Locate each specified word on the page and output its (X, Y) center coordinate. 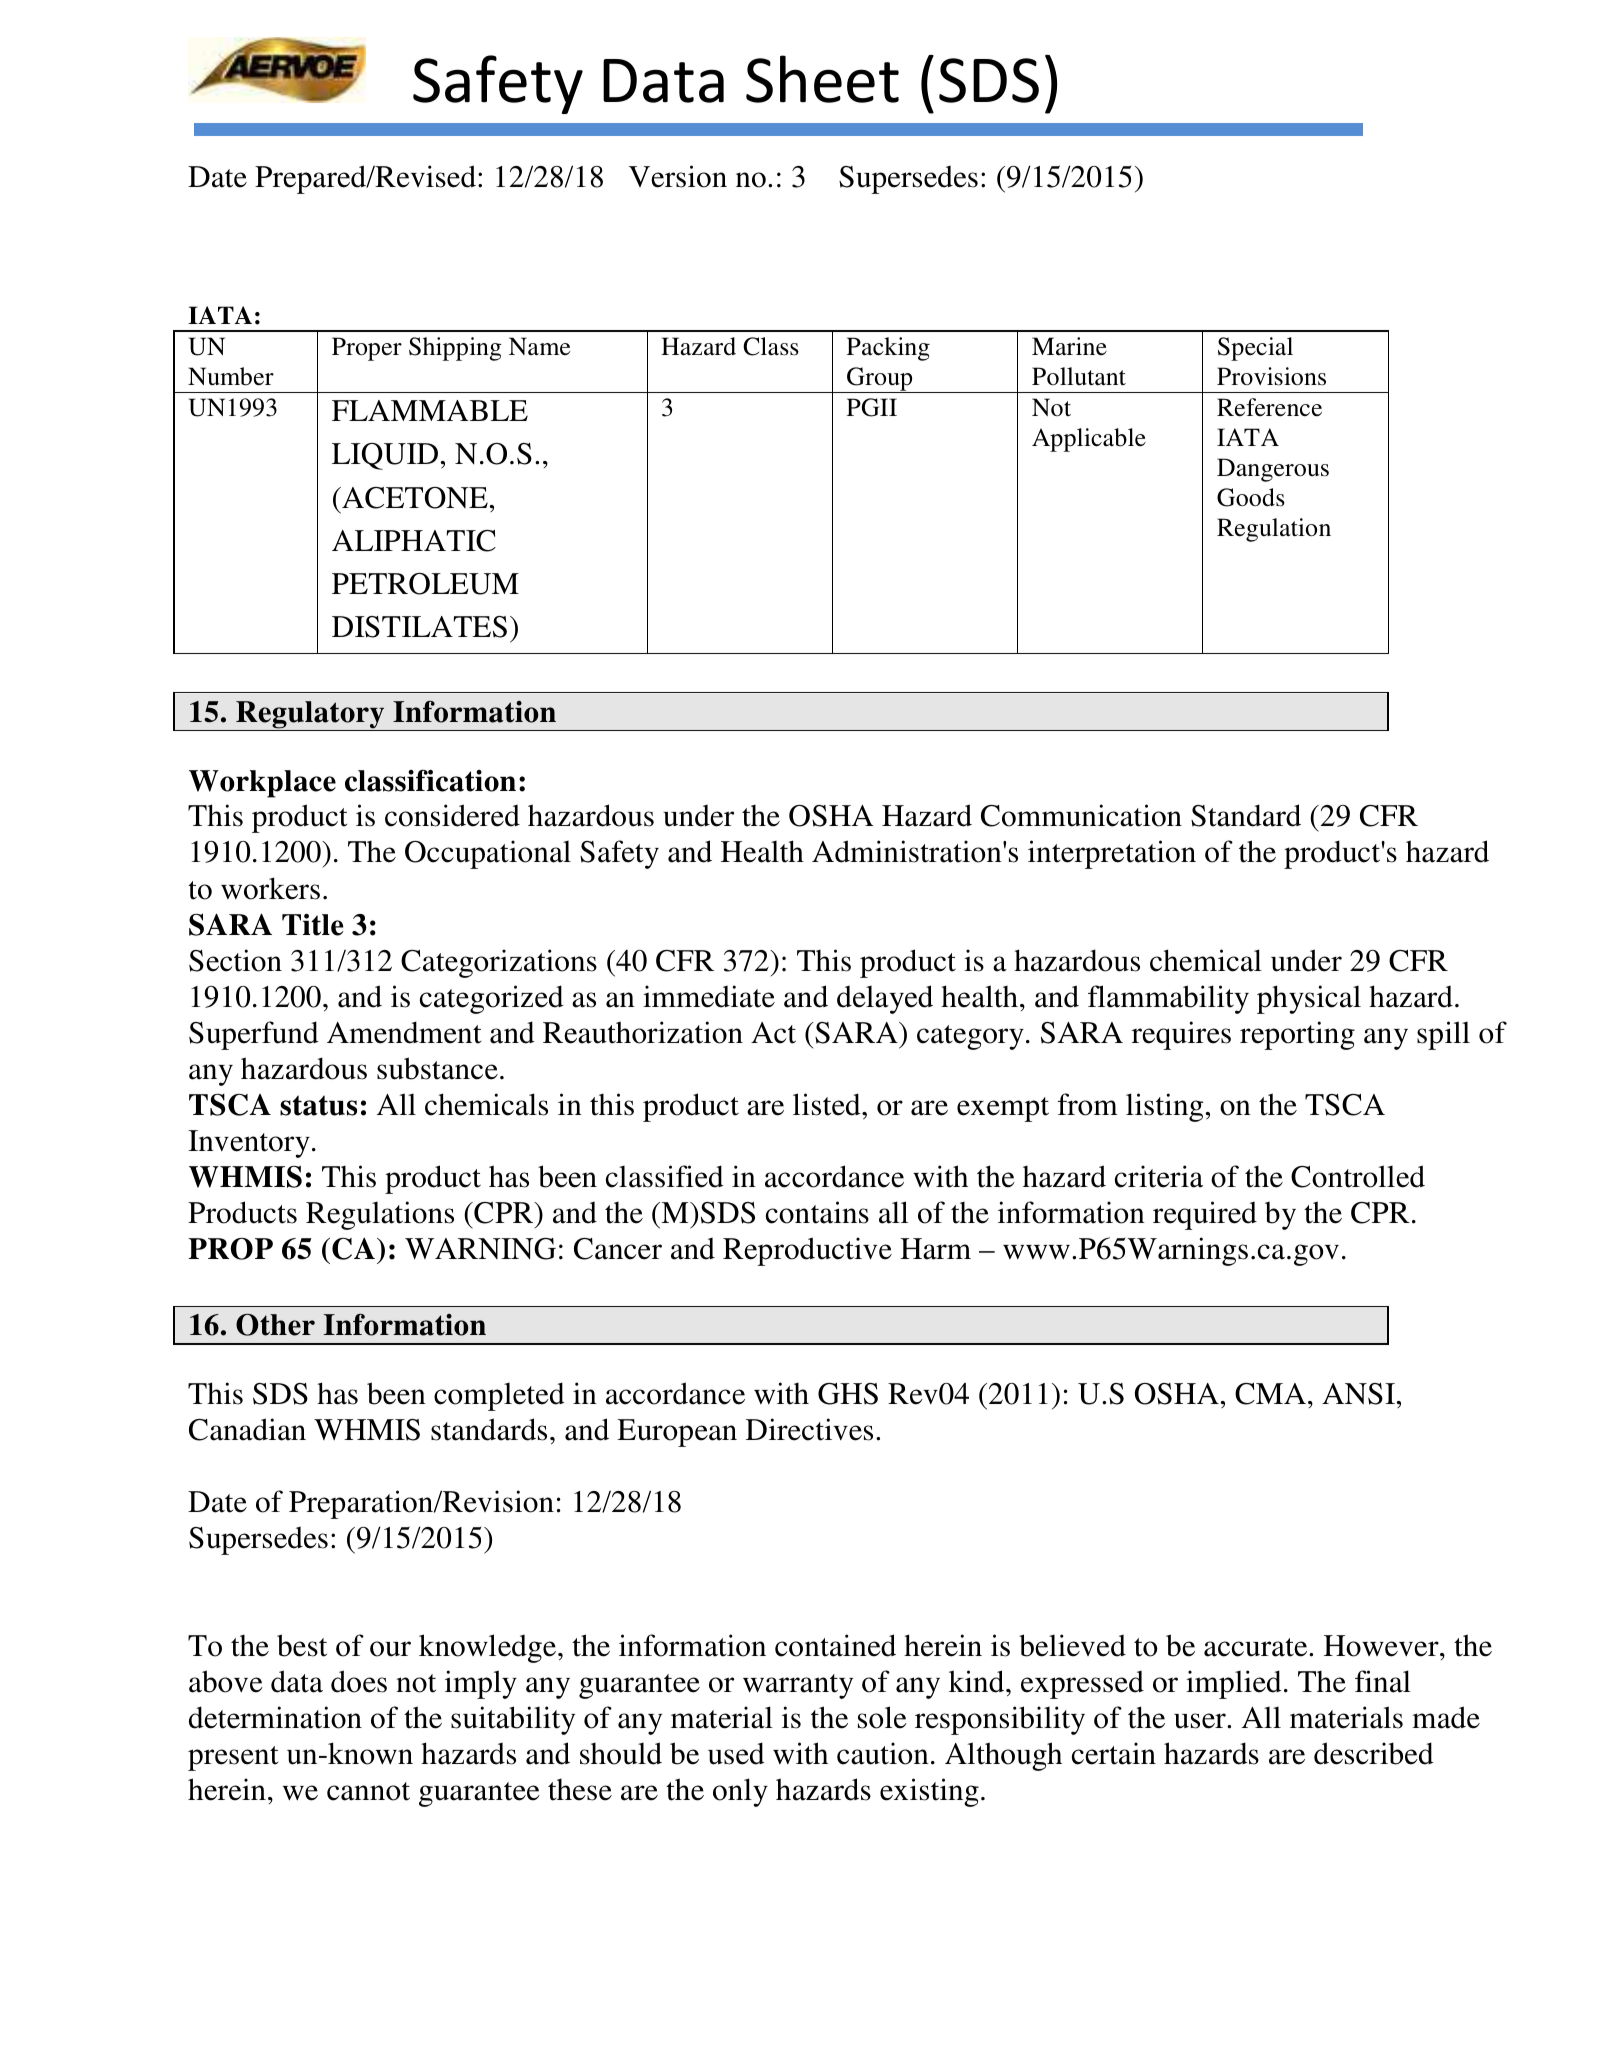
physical (1309, 999)
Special (1255, 349)
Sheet (822, 79)
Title (312, 925)
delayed (885, 999)
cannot (368, 1791)
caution (883, 1753)
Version (678, 176)
